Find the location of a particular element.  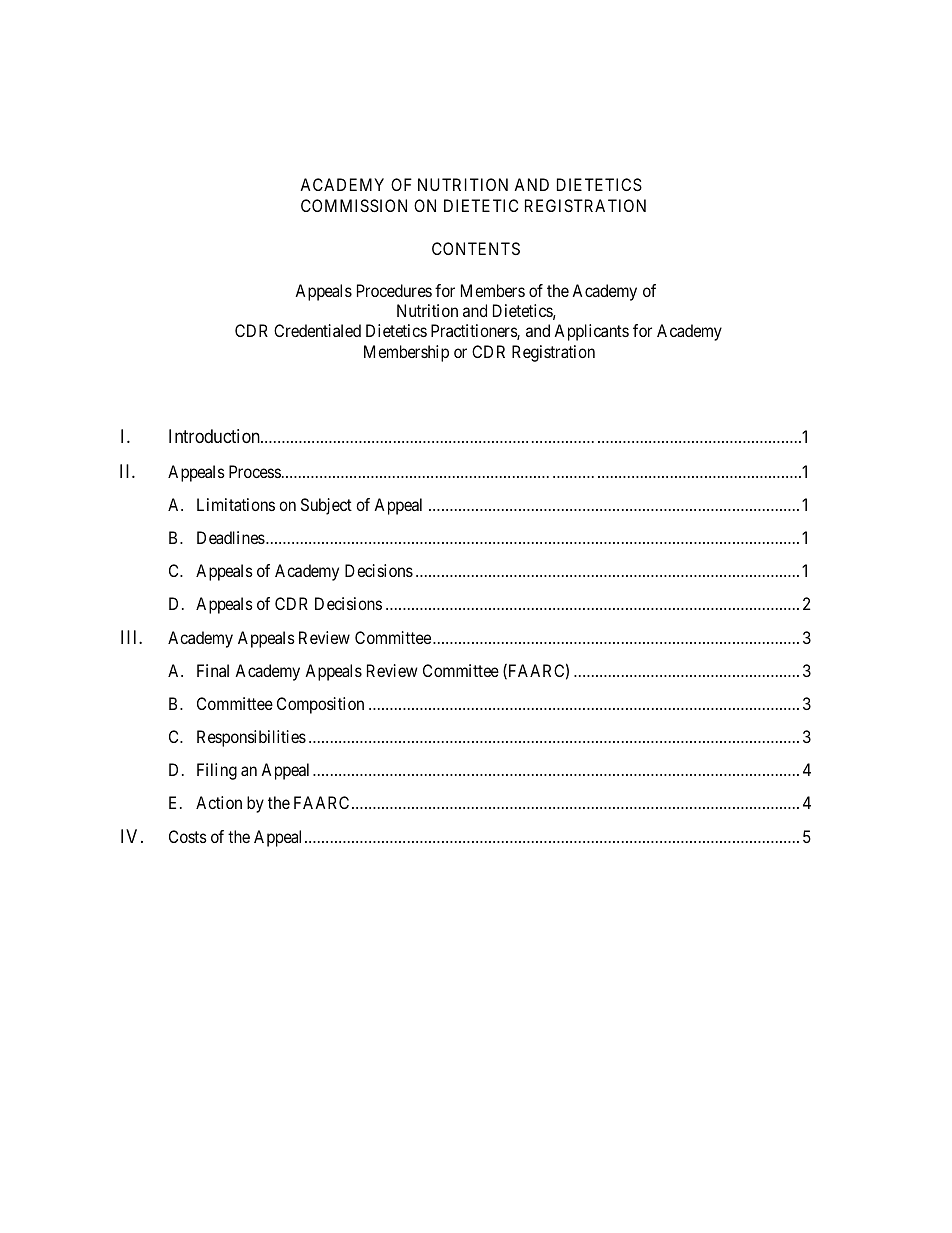

CONTENTS is located at coordinates (476, 248).
